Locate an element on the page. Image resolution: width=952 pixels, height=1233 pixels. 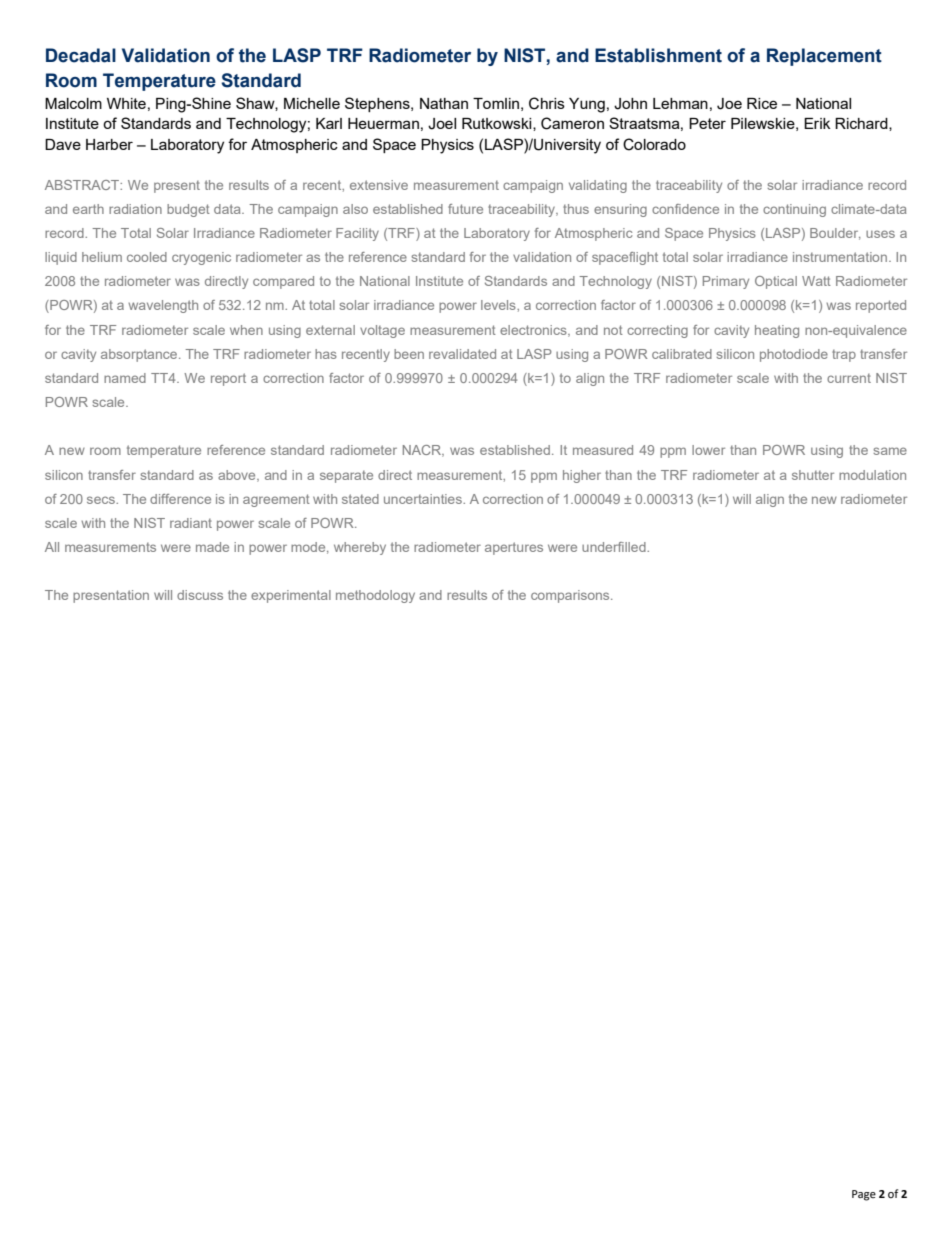
Rice is located at coordinates (762, 103).
